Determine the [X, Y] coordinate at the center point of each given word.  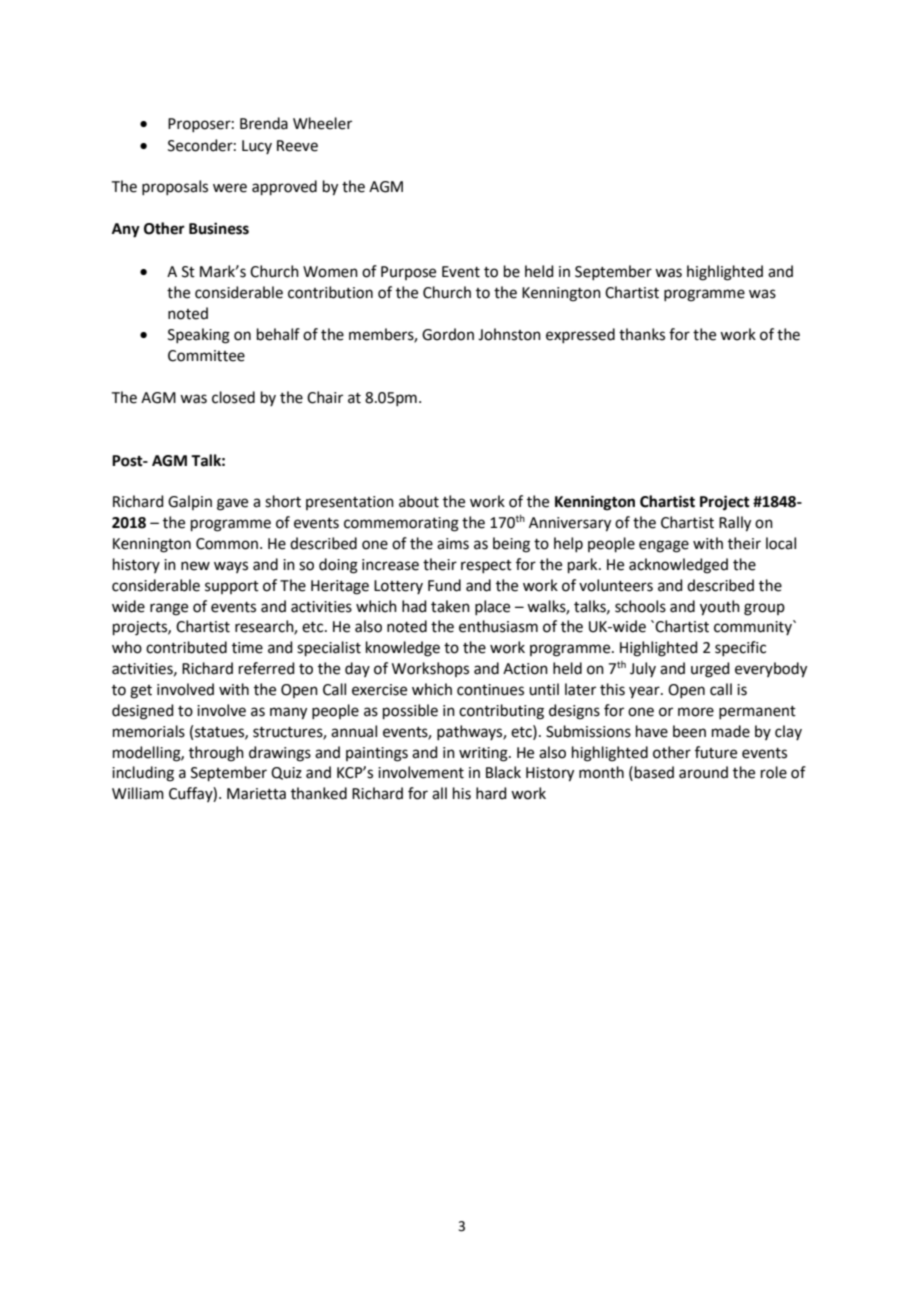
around [703, 772]
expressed [580, 335]
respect [486, 566]
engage [664, 546]
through [216, 754]
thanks [642, 334]
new [195, 566]
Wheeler [322, 123]
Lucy [257, 147]
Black [503, 772]
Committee [206, 356]
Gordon [448, 334]
